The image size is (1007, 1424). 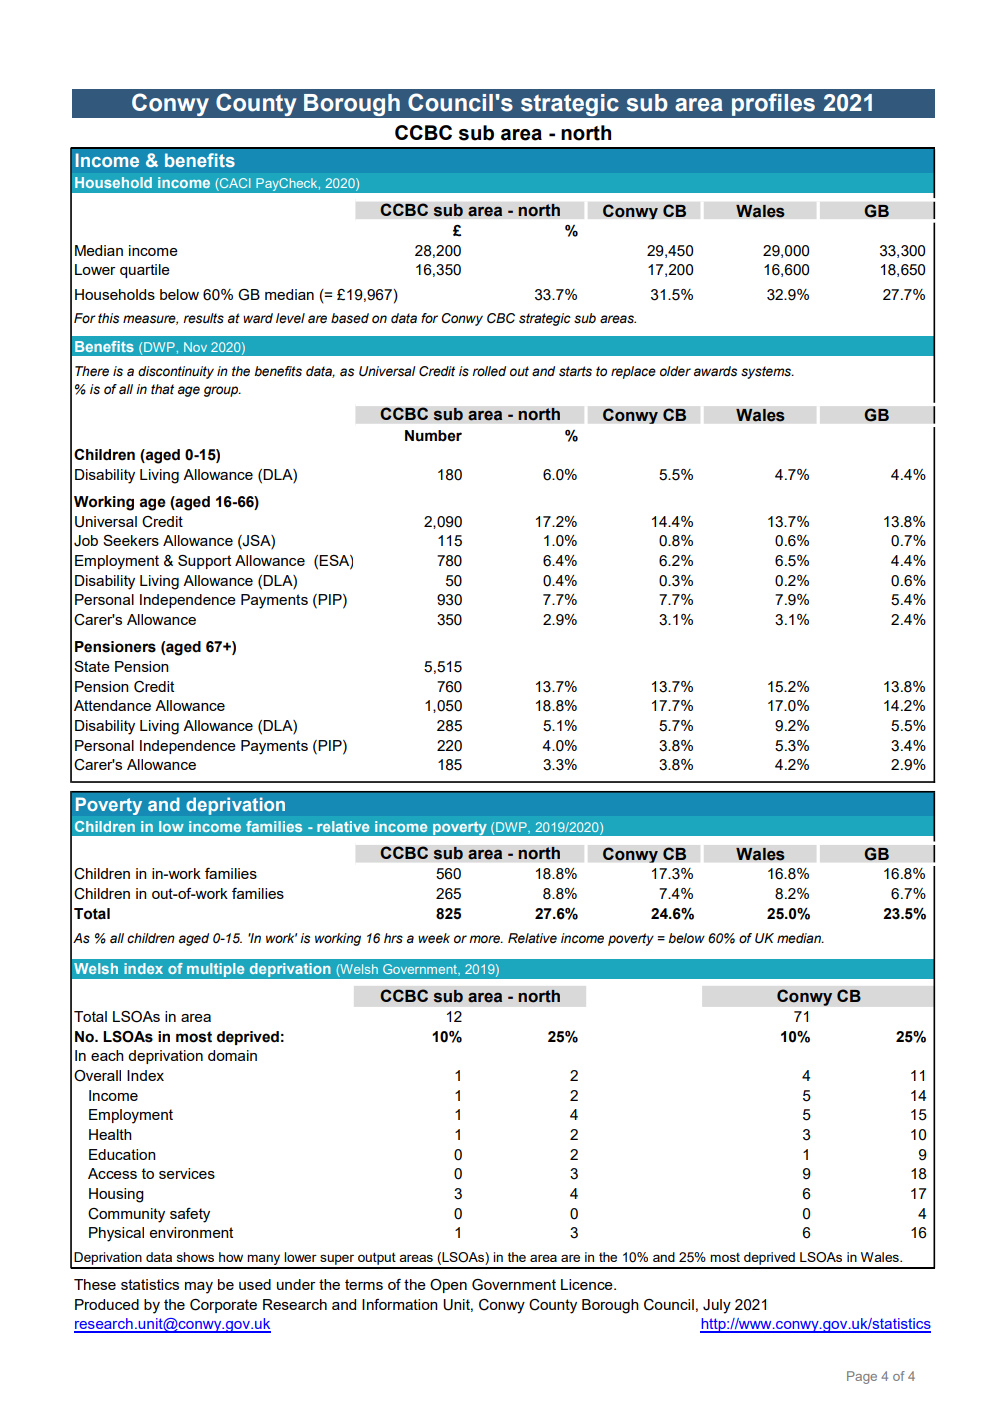 I want to click on systems, so click(x=767, y=372).
